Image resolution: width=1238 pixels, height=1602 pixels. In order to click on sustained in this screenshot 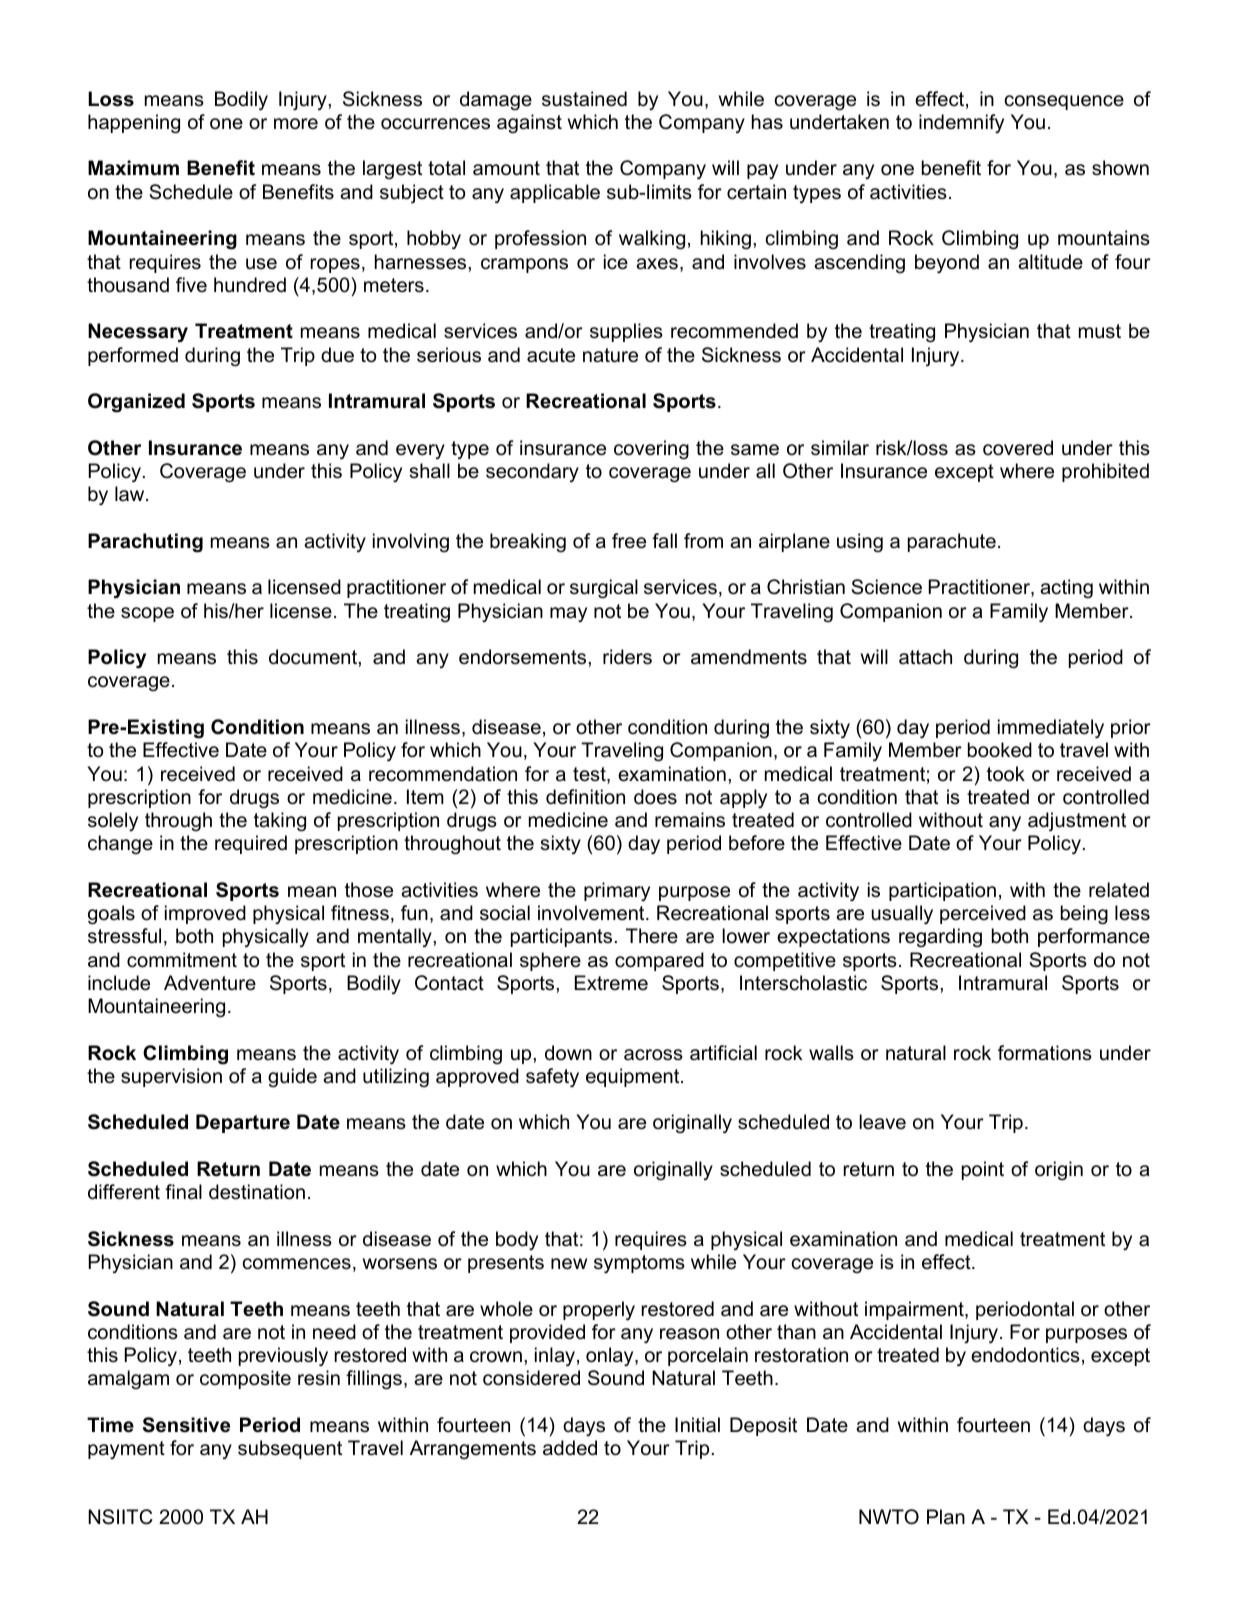, I will do `click(584, 99)`.
